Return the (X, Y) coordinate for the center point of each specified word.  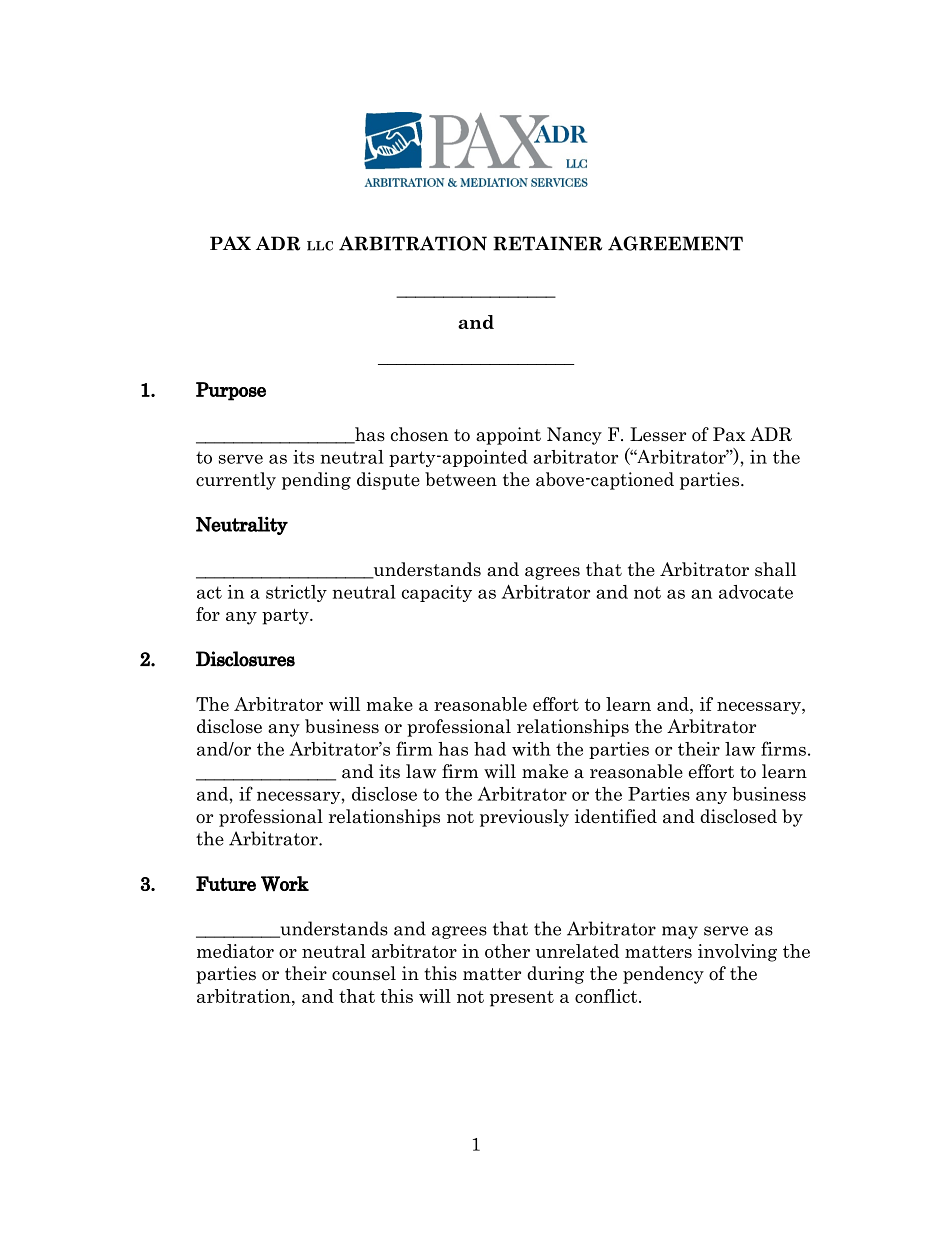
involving (737, 953)
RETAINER (547, 243)
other (507, 951)
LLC (320, 246)
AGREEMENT (675, 243)
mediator (235, 951)
